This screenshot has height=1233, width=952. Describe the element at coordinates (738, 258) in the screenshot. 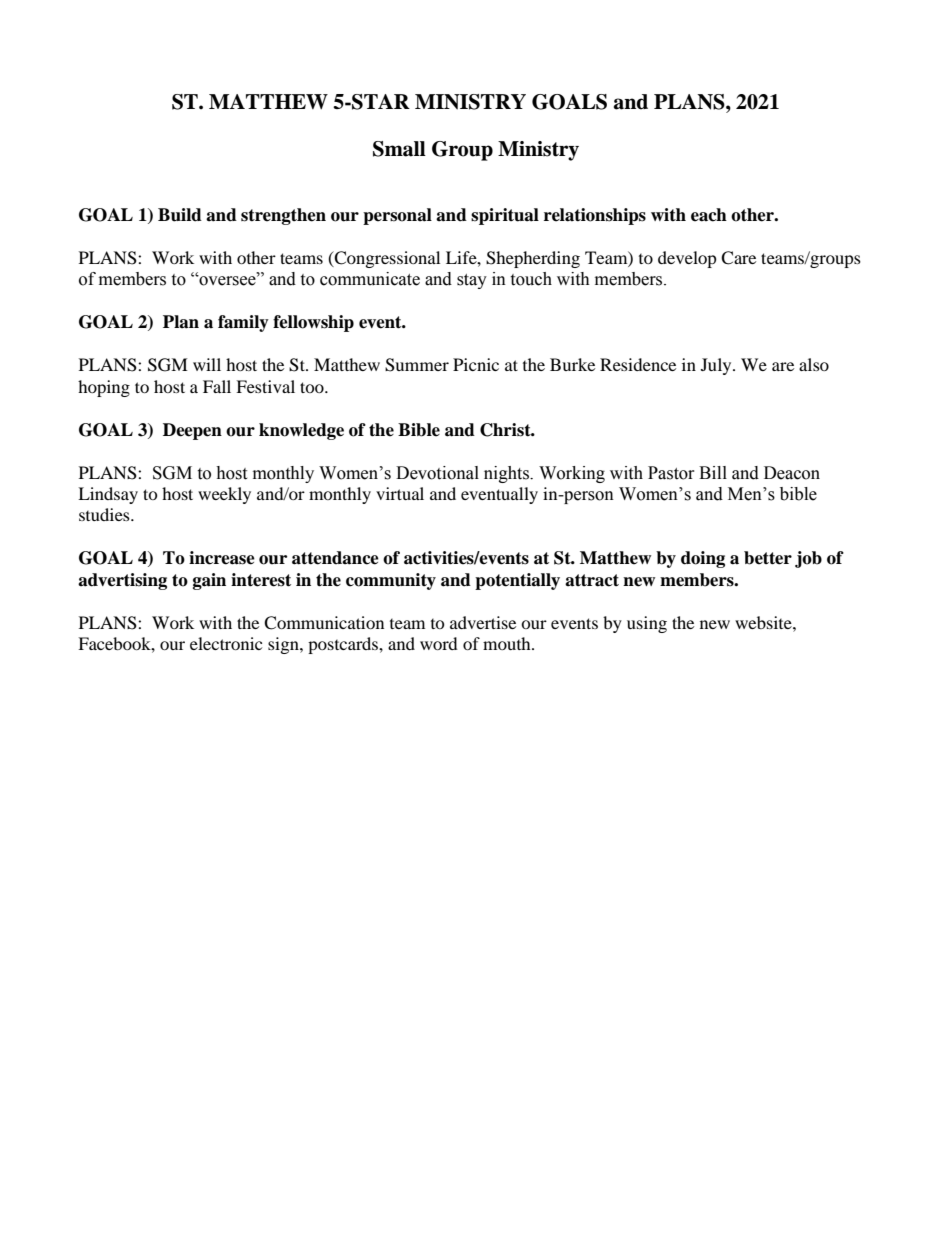

I see `Care` at that location.
